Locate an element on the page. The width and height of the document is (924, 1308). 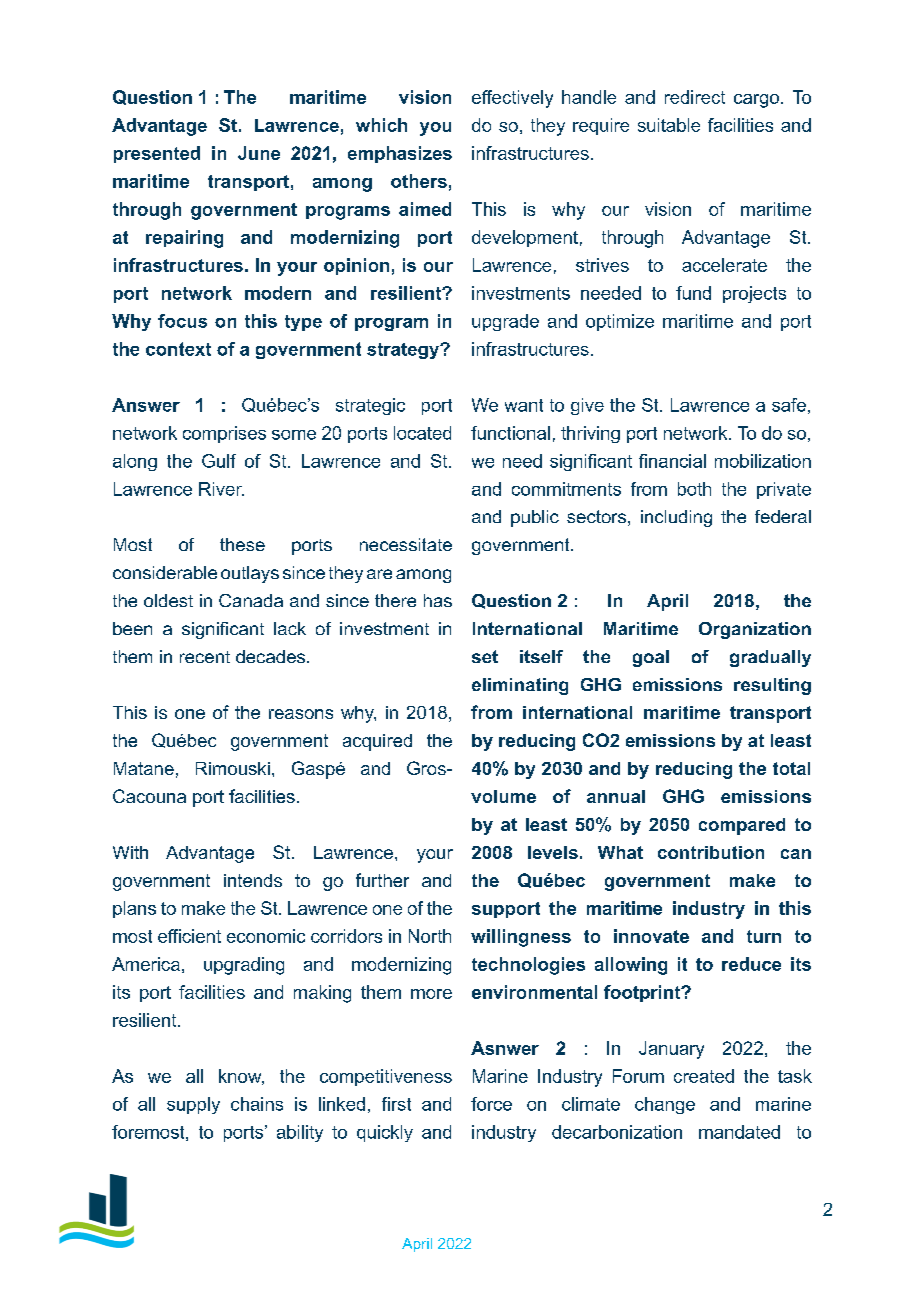
effectively is located at coordinates (512, 99).
